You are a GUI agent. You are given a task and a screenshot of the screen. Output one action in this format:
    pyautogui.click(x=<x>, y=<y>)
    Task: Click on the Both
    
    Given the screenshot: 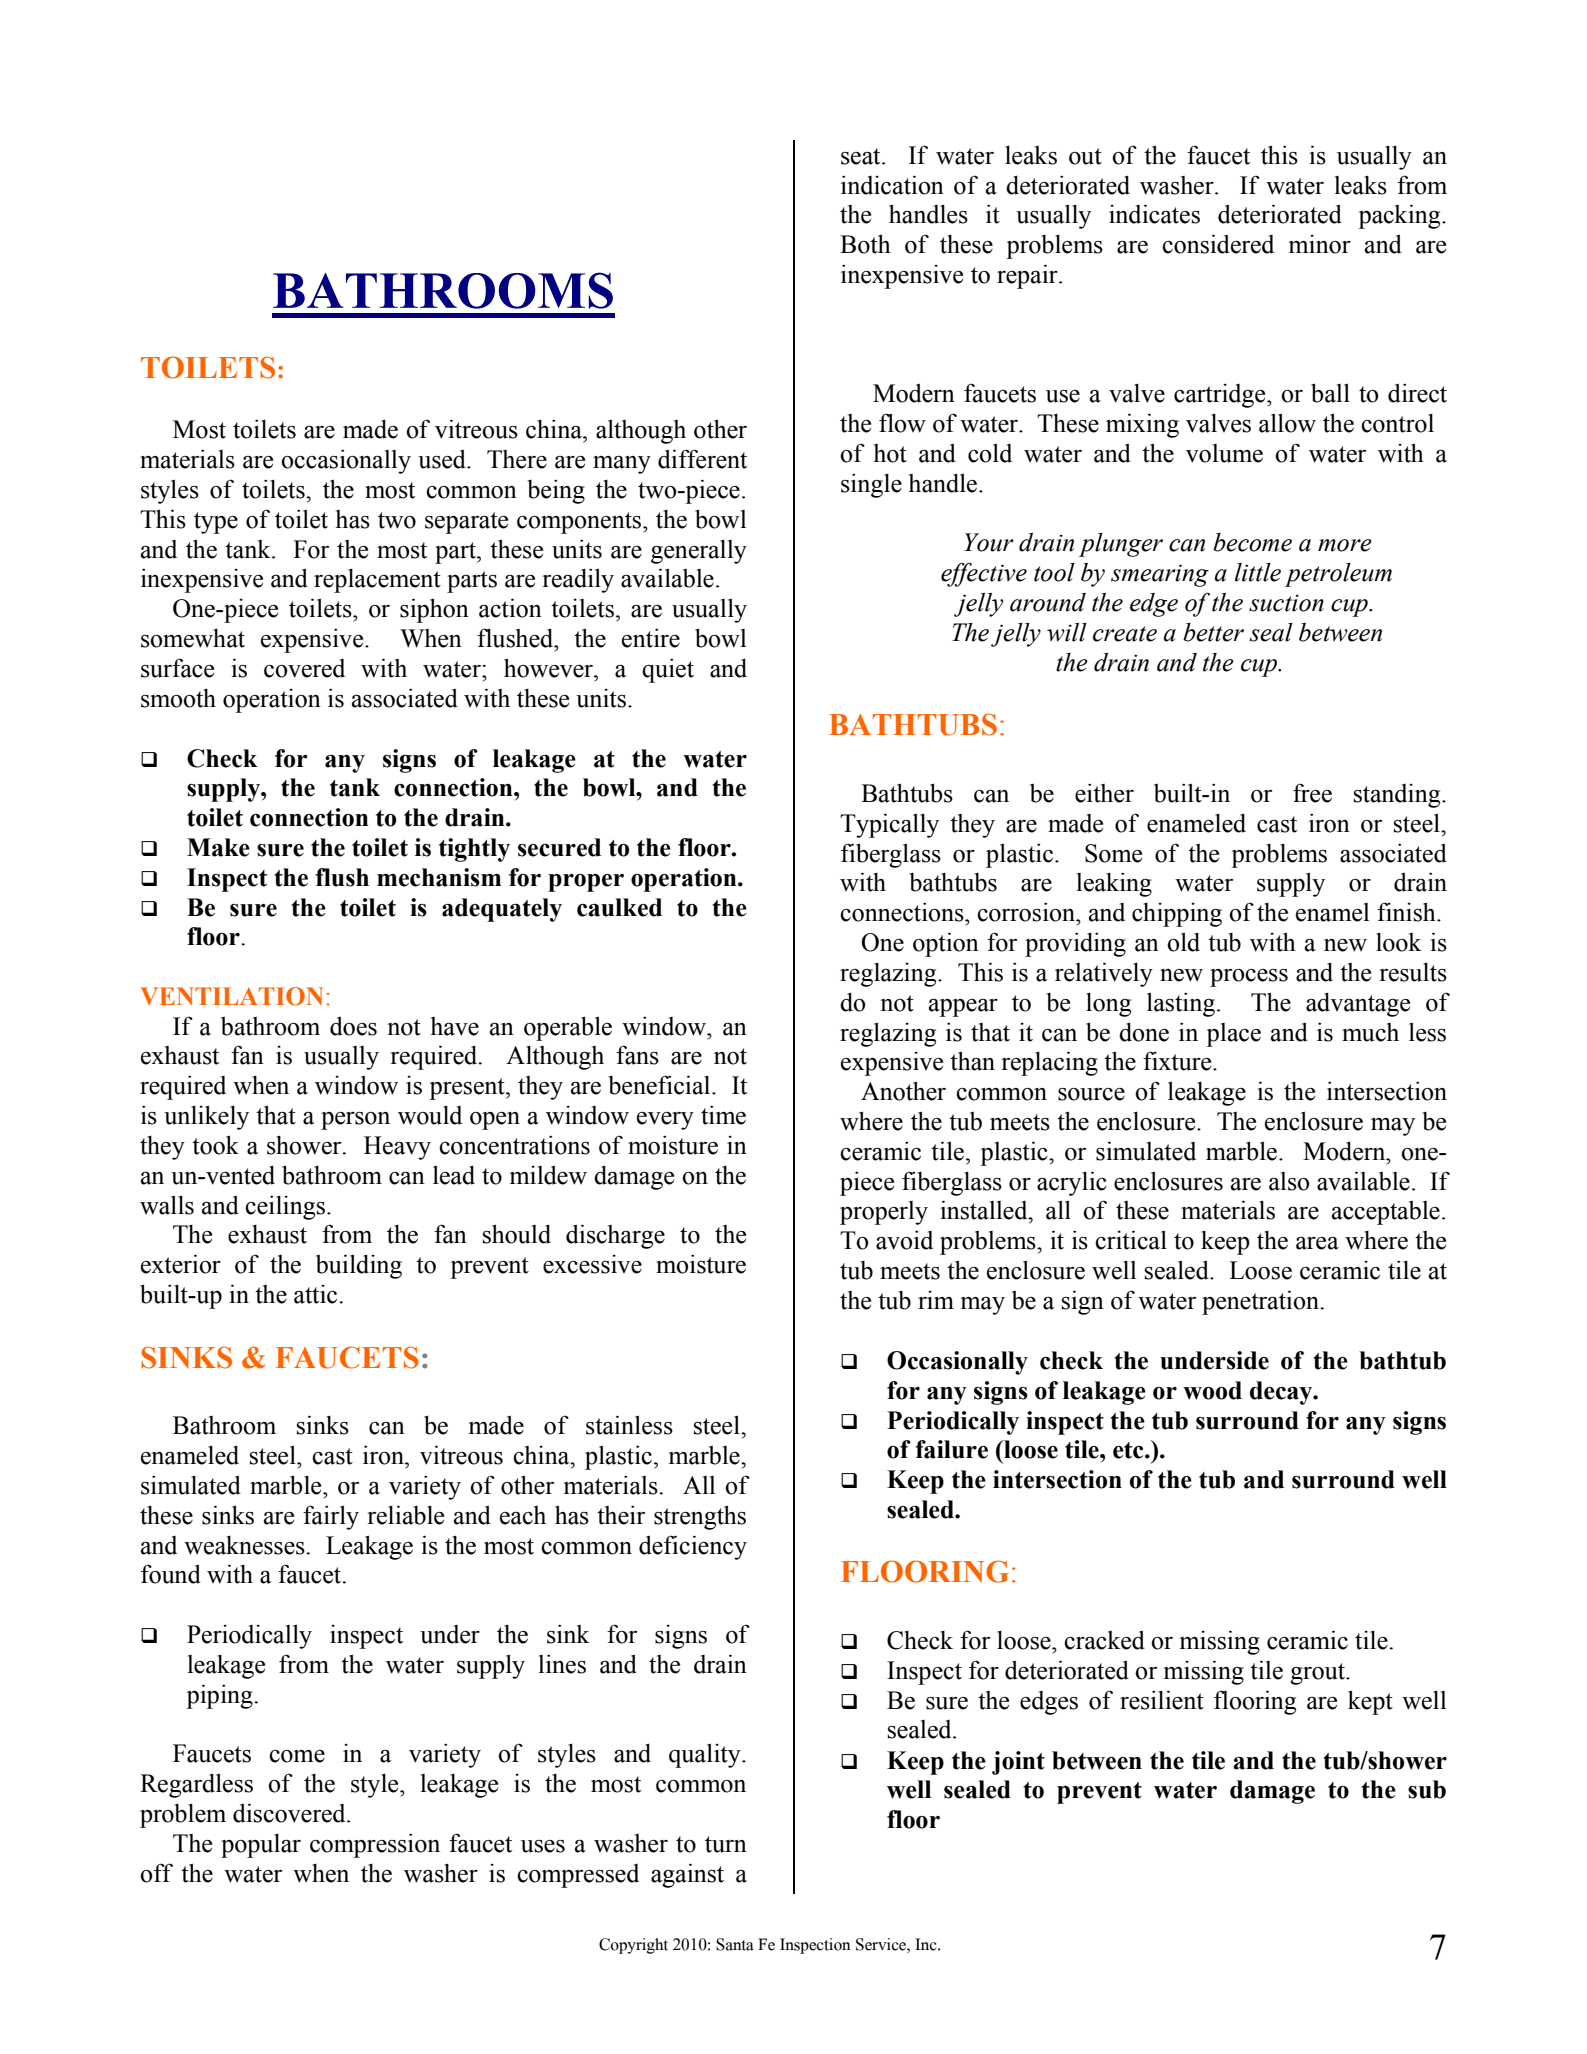 What is the action you would take?
    pyautogui.click(x=865, y=244)
